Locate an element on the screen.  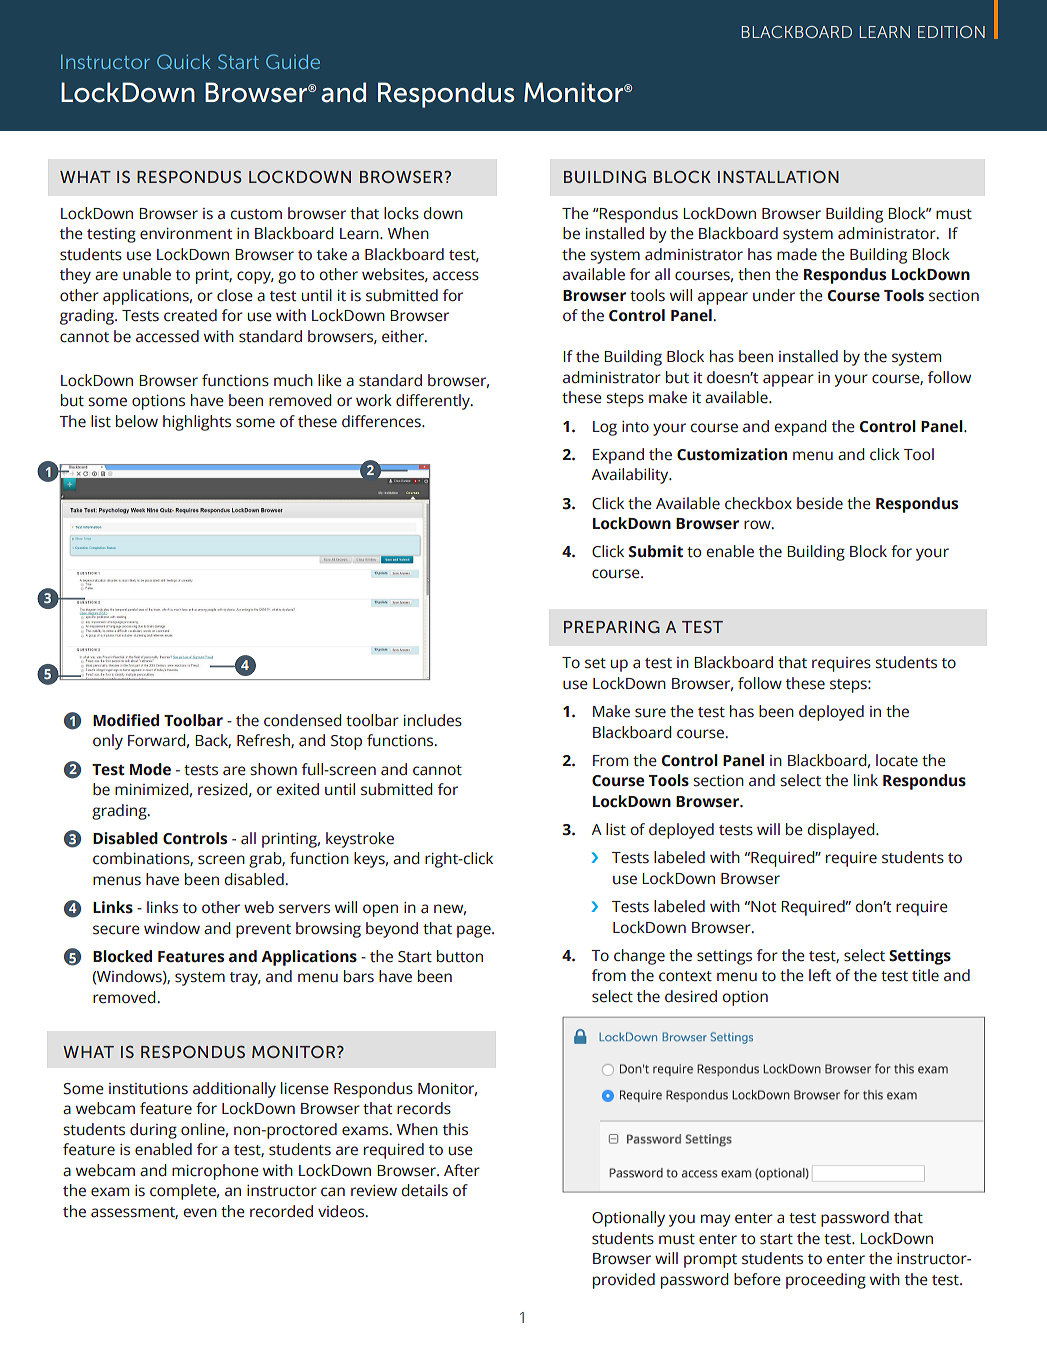
left is located at coordinates (820, 975).
